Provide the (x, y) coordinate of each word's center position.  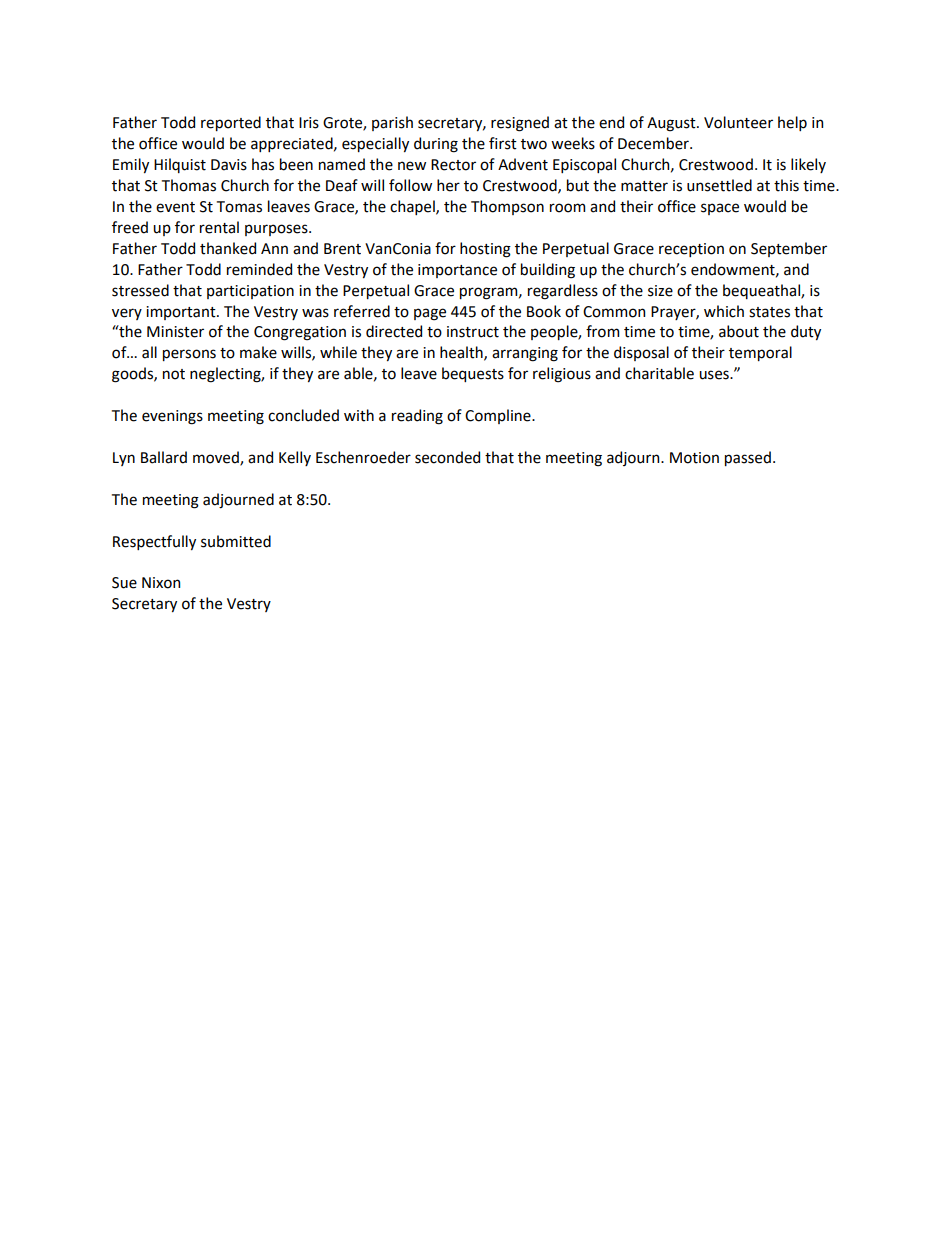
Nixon (161, 583)
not (174, 374)
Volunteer (738, 122)
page (430, 314)
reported (231, 123)
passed (748, 458)
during (436, 145)
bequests (473, 374)
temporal (760, 353)
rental (219, 227)
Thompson (507, 207)
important (182, 313)
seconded (447, 457)
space (720, 209)
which (724, 311)
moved (217, 458)
